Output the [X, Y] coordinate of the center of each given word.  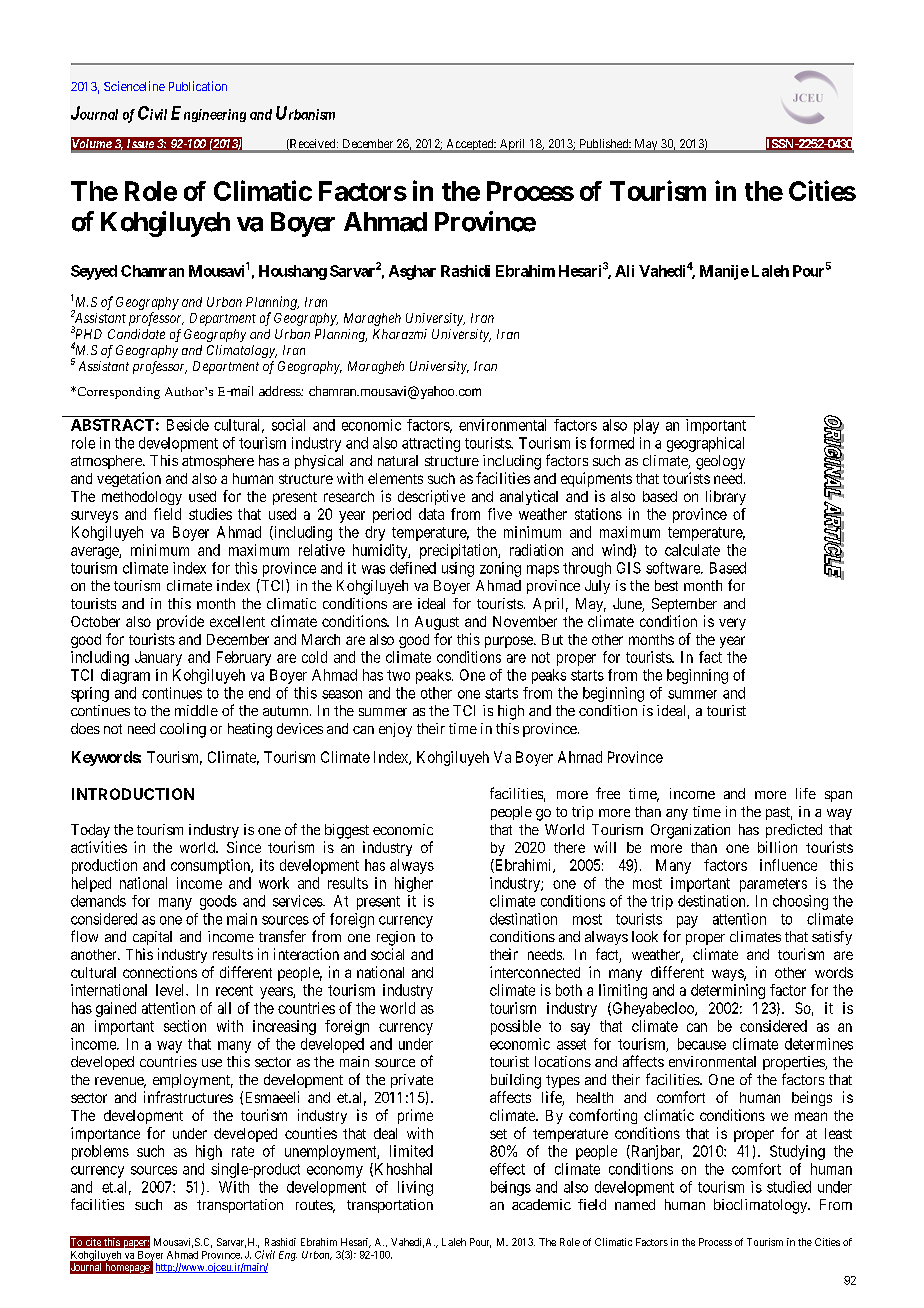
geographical [705, 444]
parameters [773, 885]
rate [243, 1151]
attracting [431, 444]
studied [789, 1187]
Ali [624, 271]
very [732, 624]
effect [507, 1169]
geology [720, 462]
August [437, 623]
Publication [198, 86]
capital [152, 938]
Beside [188, 425]
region [396, 938]
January [158, 658]
